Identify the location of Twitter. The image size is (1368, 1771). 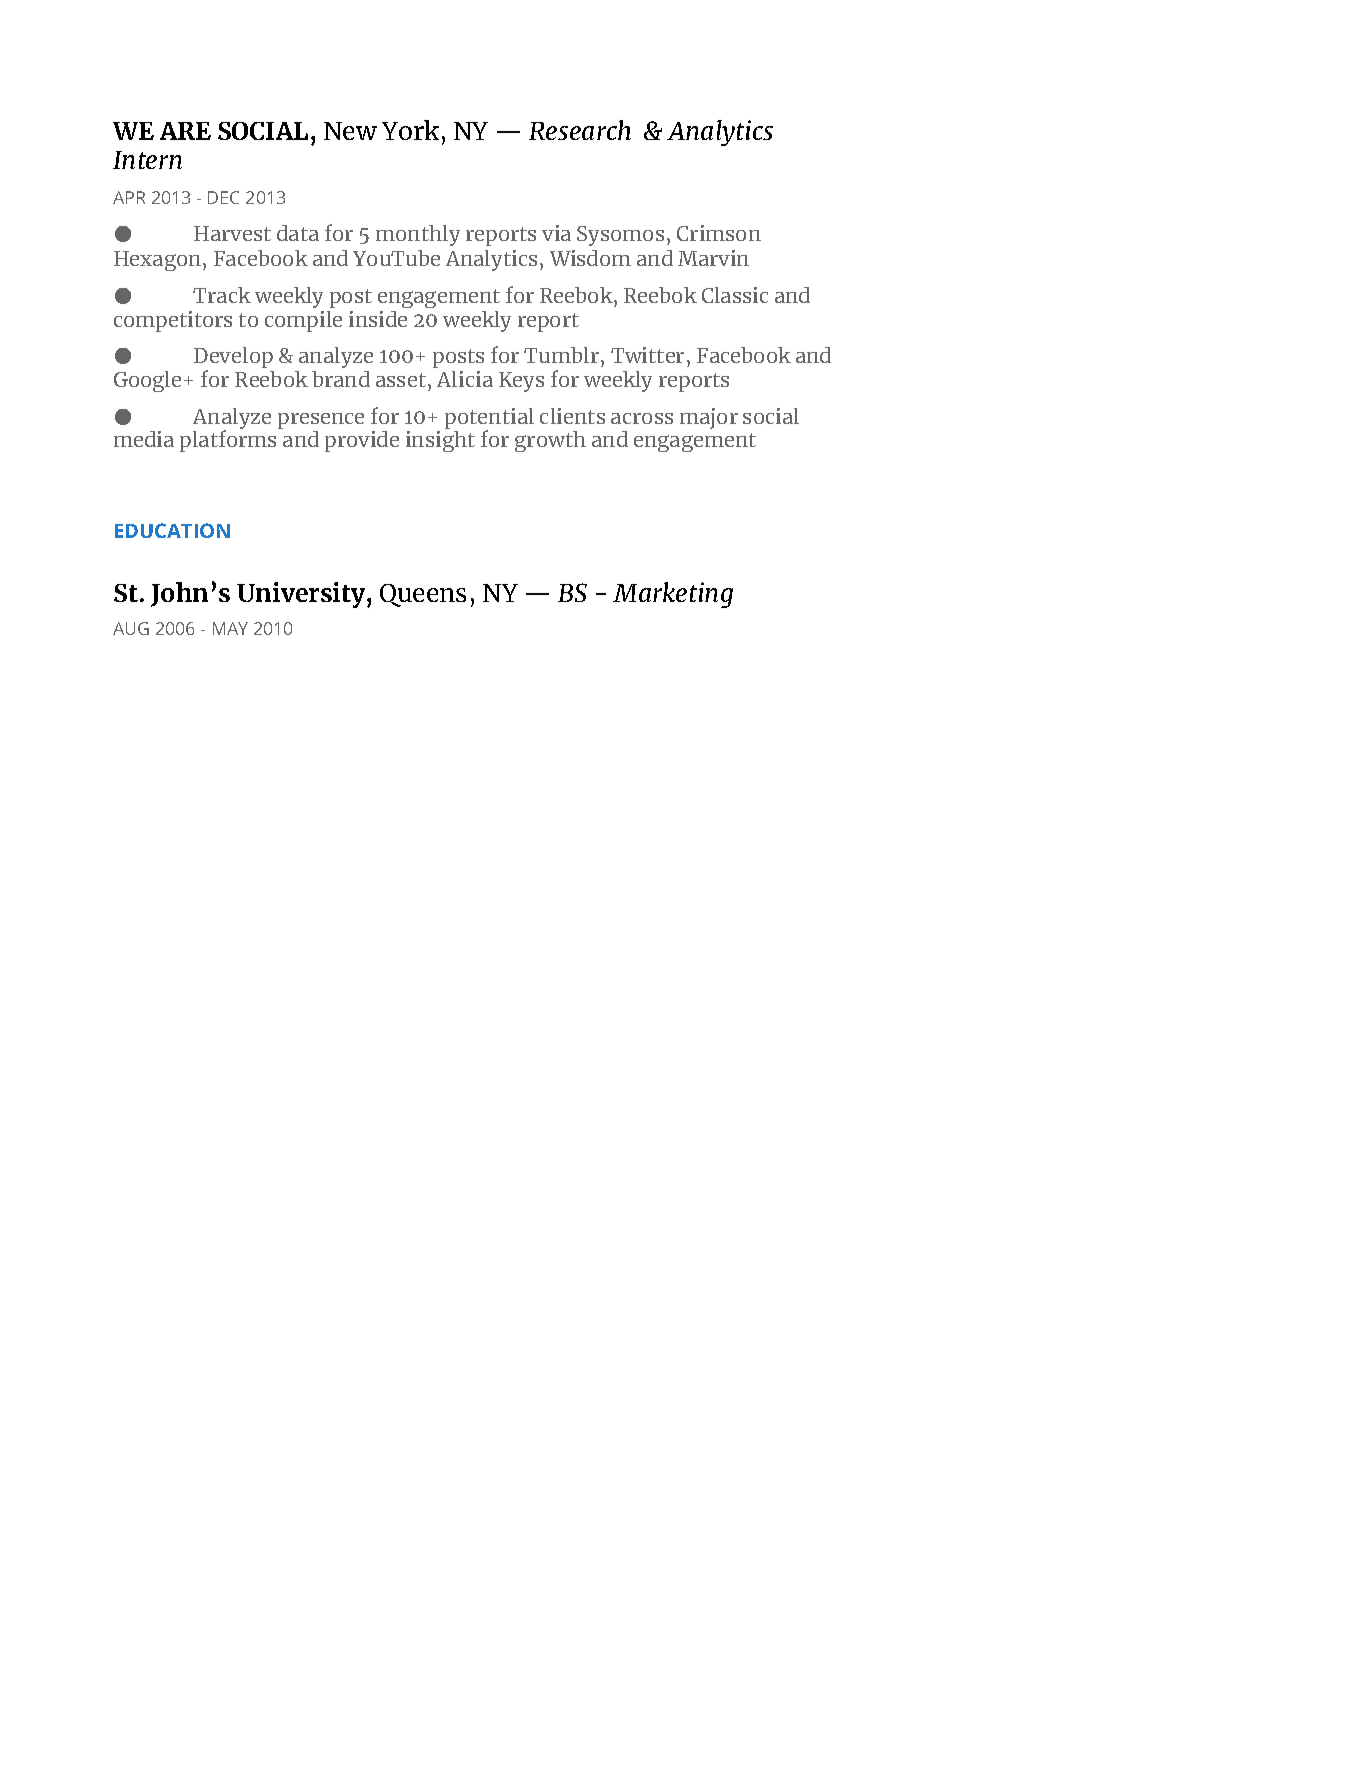
(647, 355).
